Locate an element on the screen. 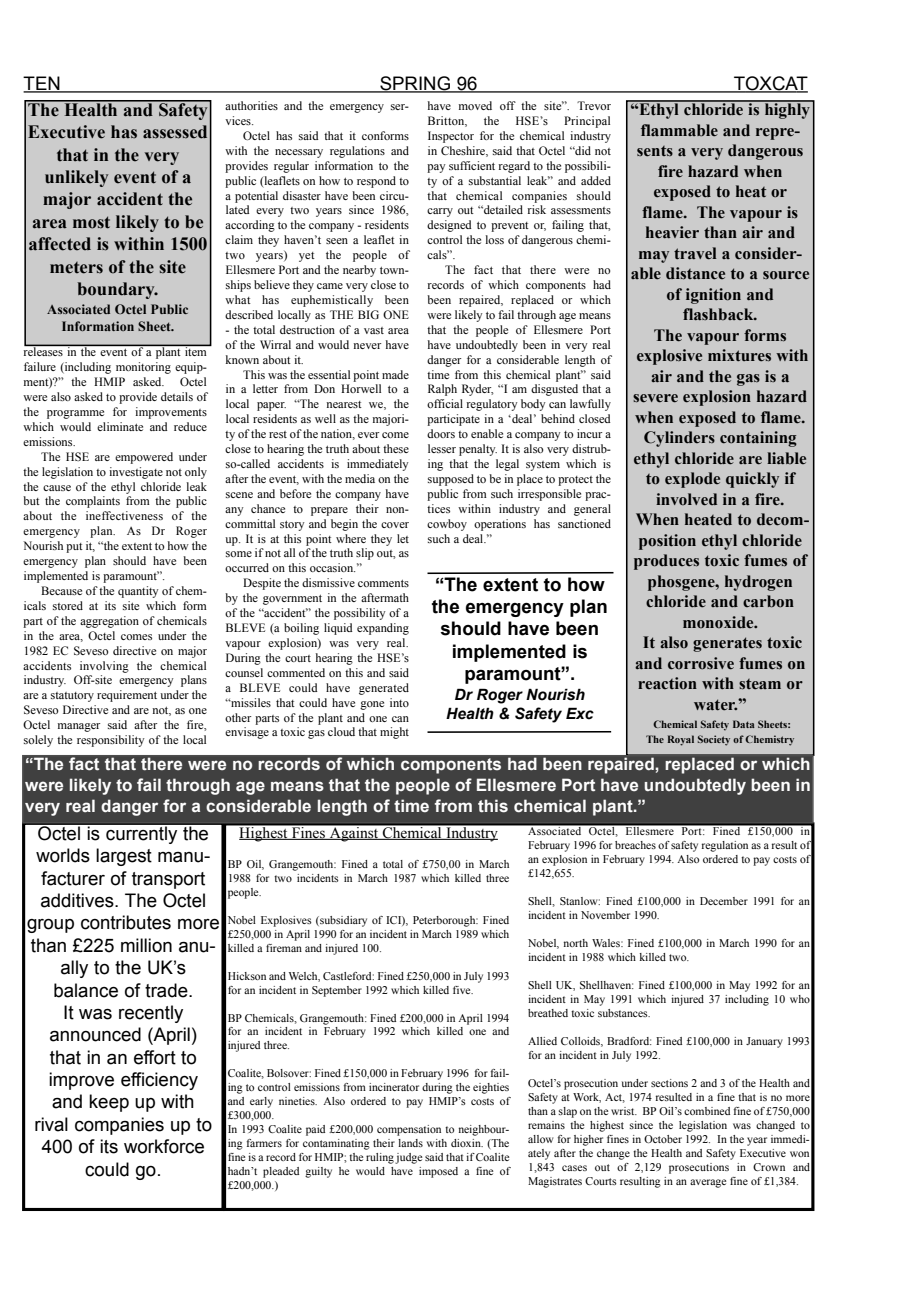 This screenshot has height=1308, width=924. involved is located at coordinates (686, 499).
